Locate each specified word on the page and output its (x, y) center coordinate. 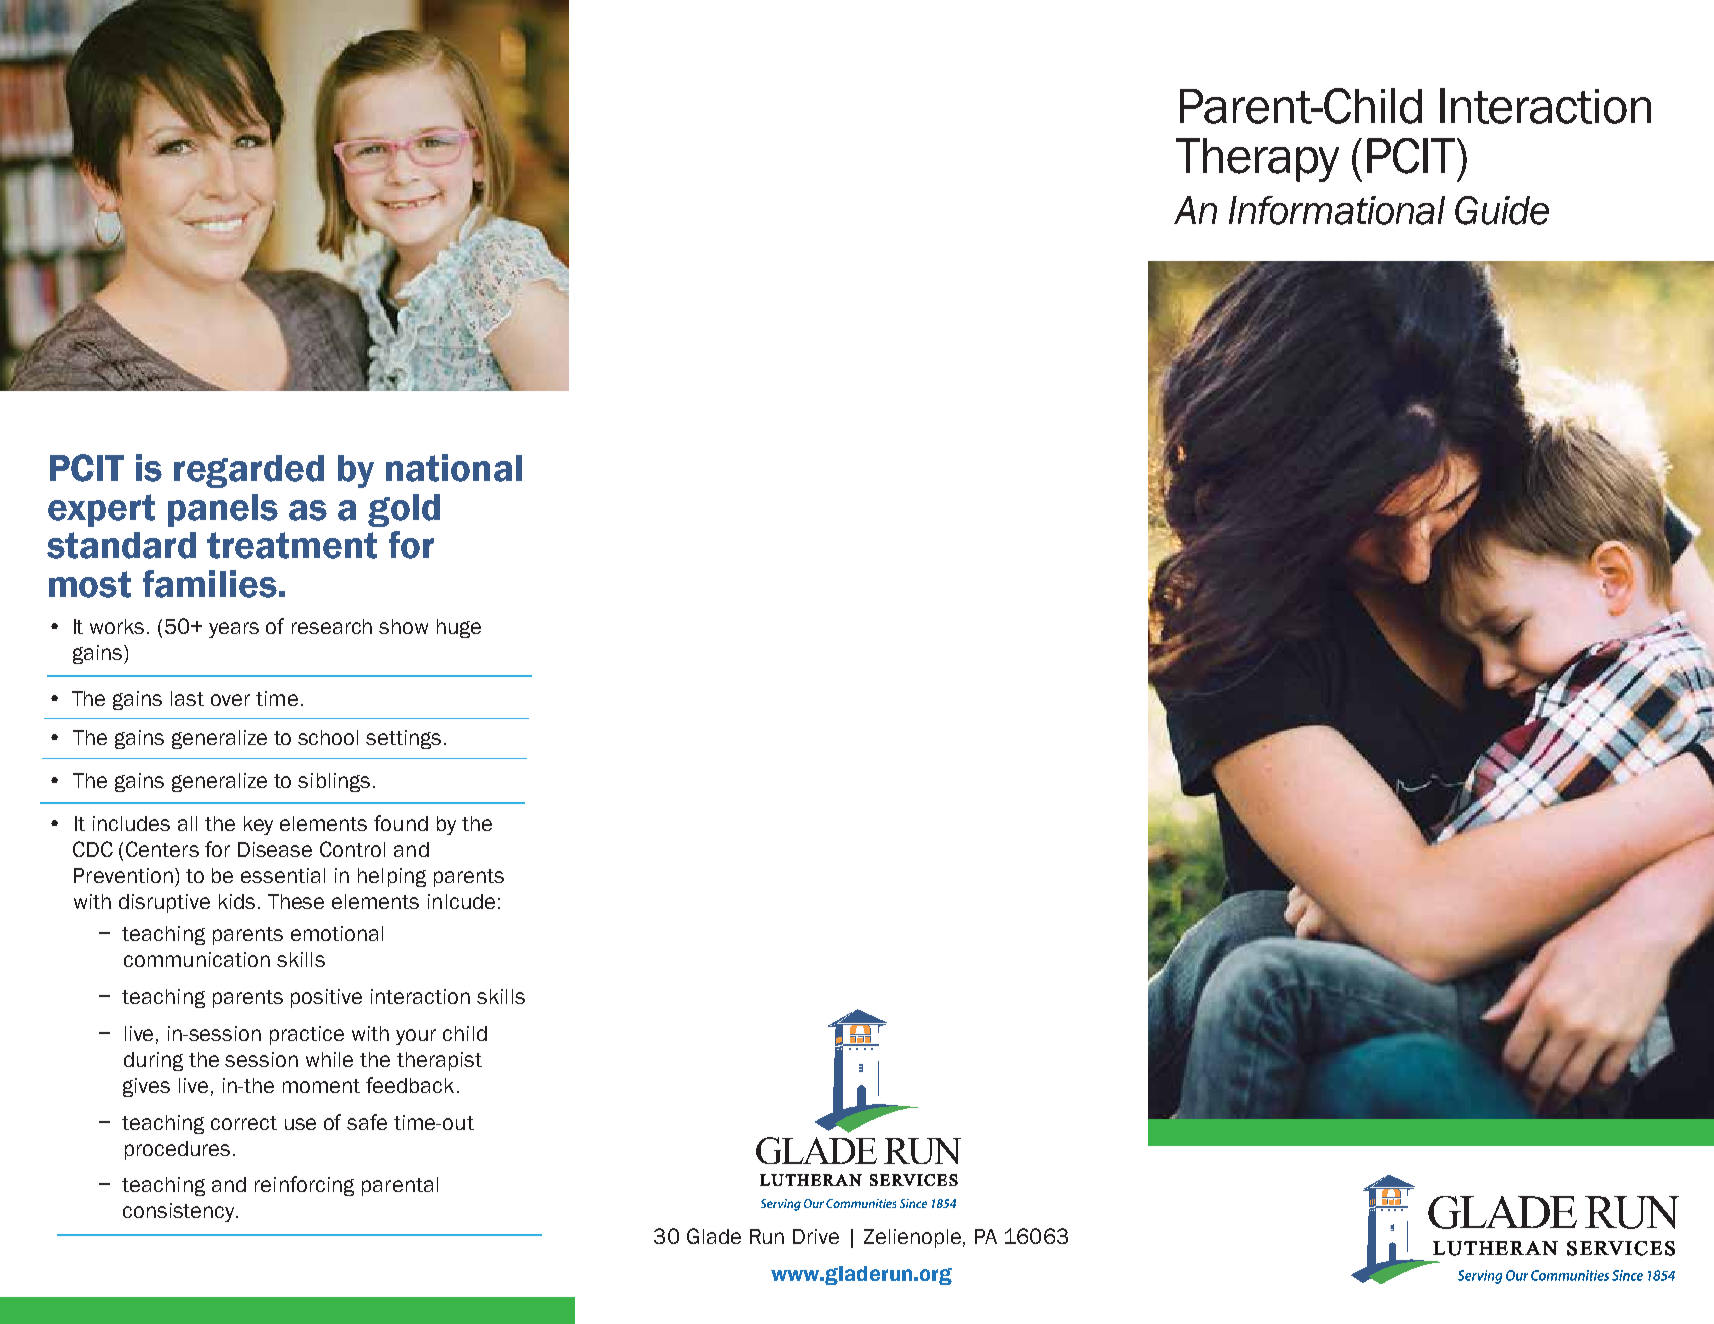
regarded (249, 471)
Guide (1502, 210)
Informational (1337, 210)
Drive (816, 1236)
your (416, 1037)
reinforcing (304, 1186)
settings (403, 739)
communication (197, 959)
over (230, 700)
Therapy (1257, 160)
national (454, 468)
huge (459, 628)
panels (223, 510)
